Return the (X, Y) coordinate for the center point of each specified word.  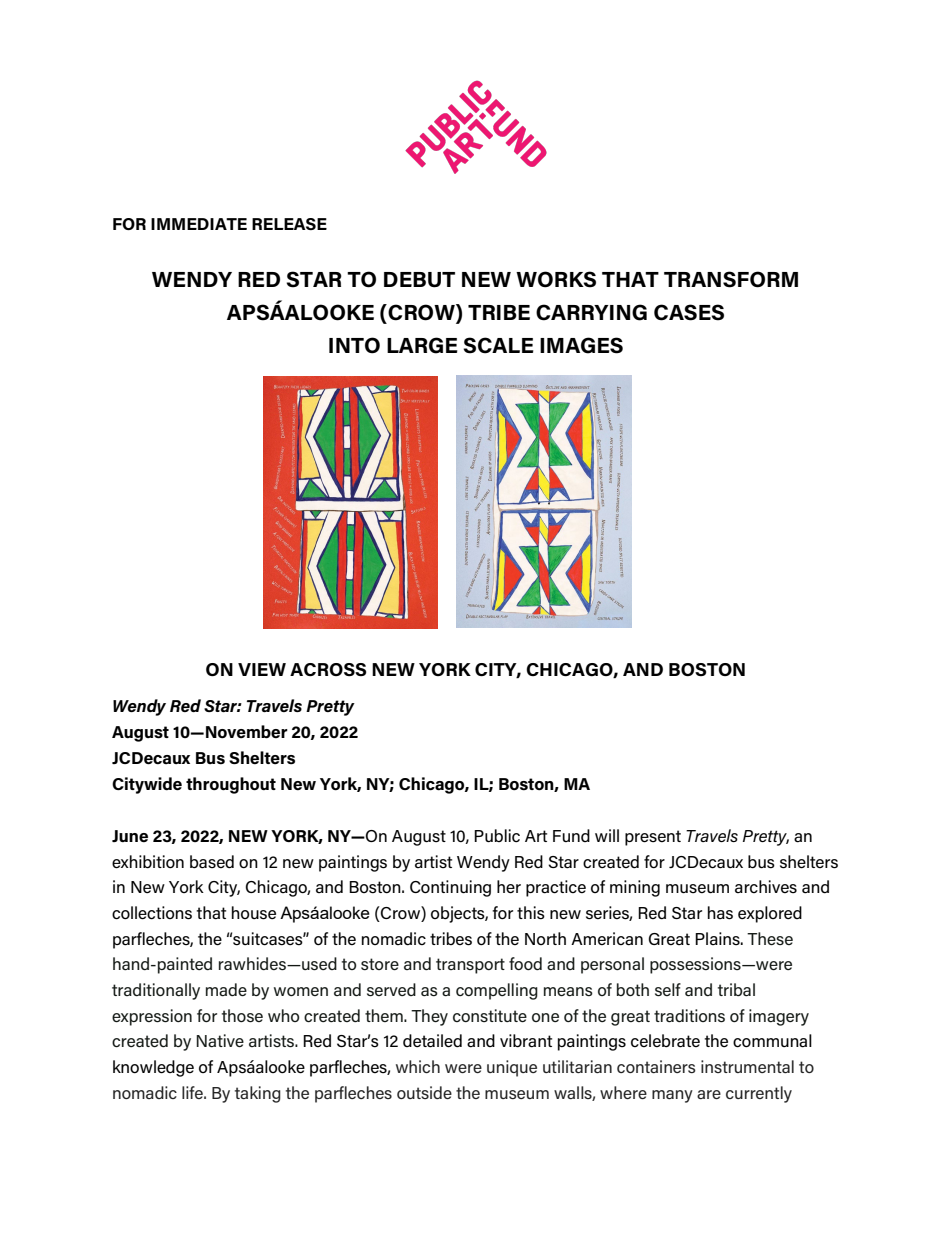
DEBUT (419, 280)
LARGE (422, 345)
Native (220, 1040)
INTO (354, 345)
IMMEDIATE (199, 224)
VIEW (262, 669)
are (709, 1094)
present (653, 838)
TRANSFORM (731, 279)
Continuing (450, 888)
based (212, 862)
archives (766, 887)
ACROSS (328, 669)
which (418, 1066)
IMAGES (581, 345)
